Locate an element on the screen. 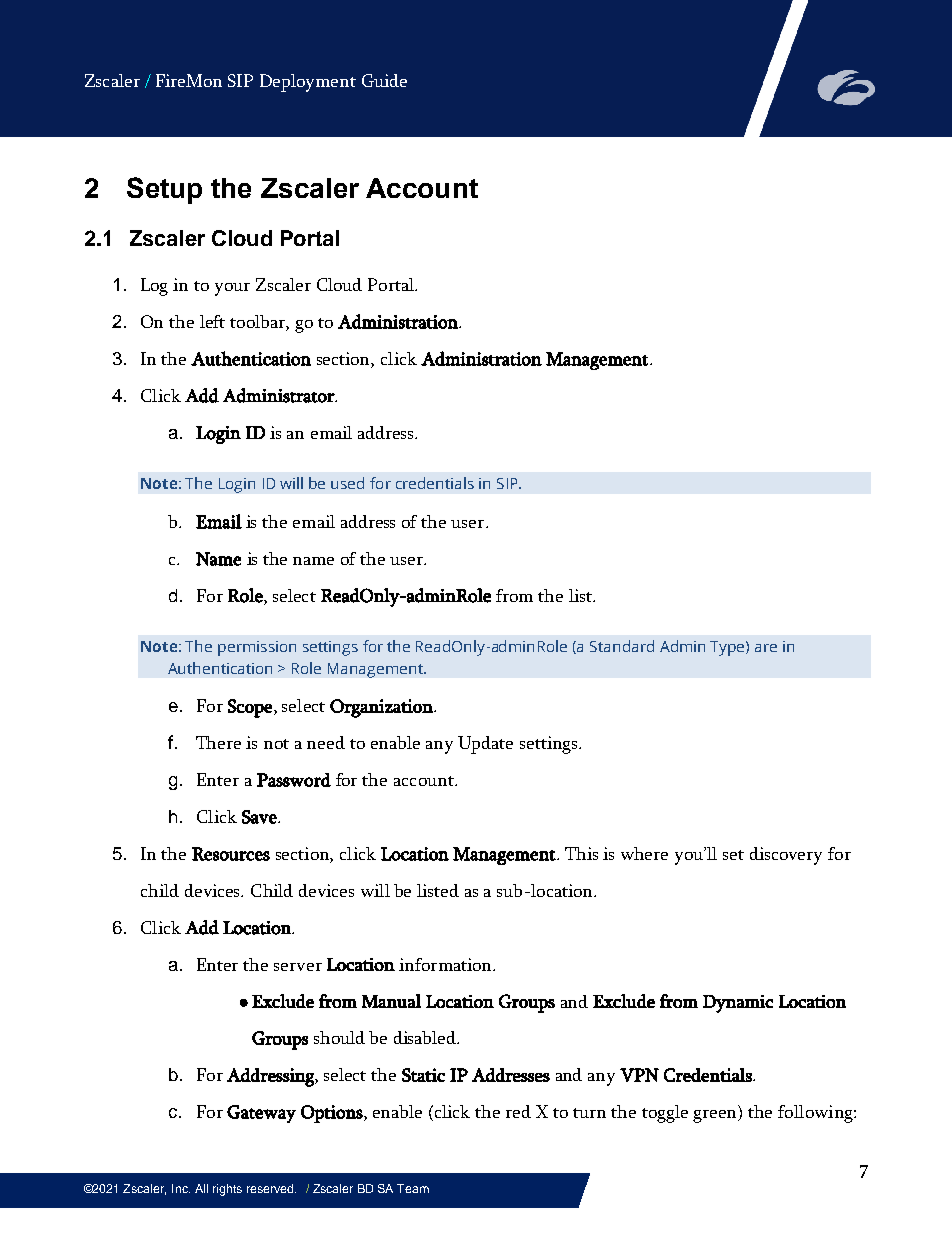 The height and width of the screenshot is (1233, 952). rights is located at coordinates (227, 1190).
